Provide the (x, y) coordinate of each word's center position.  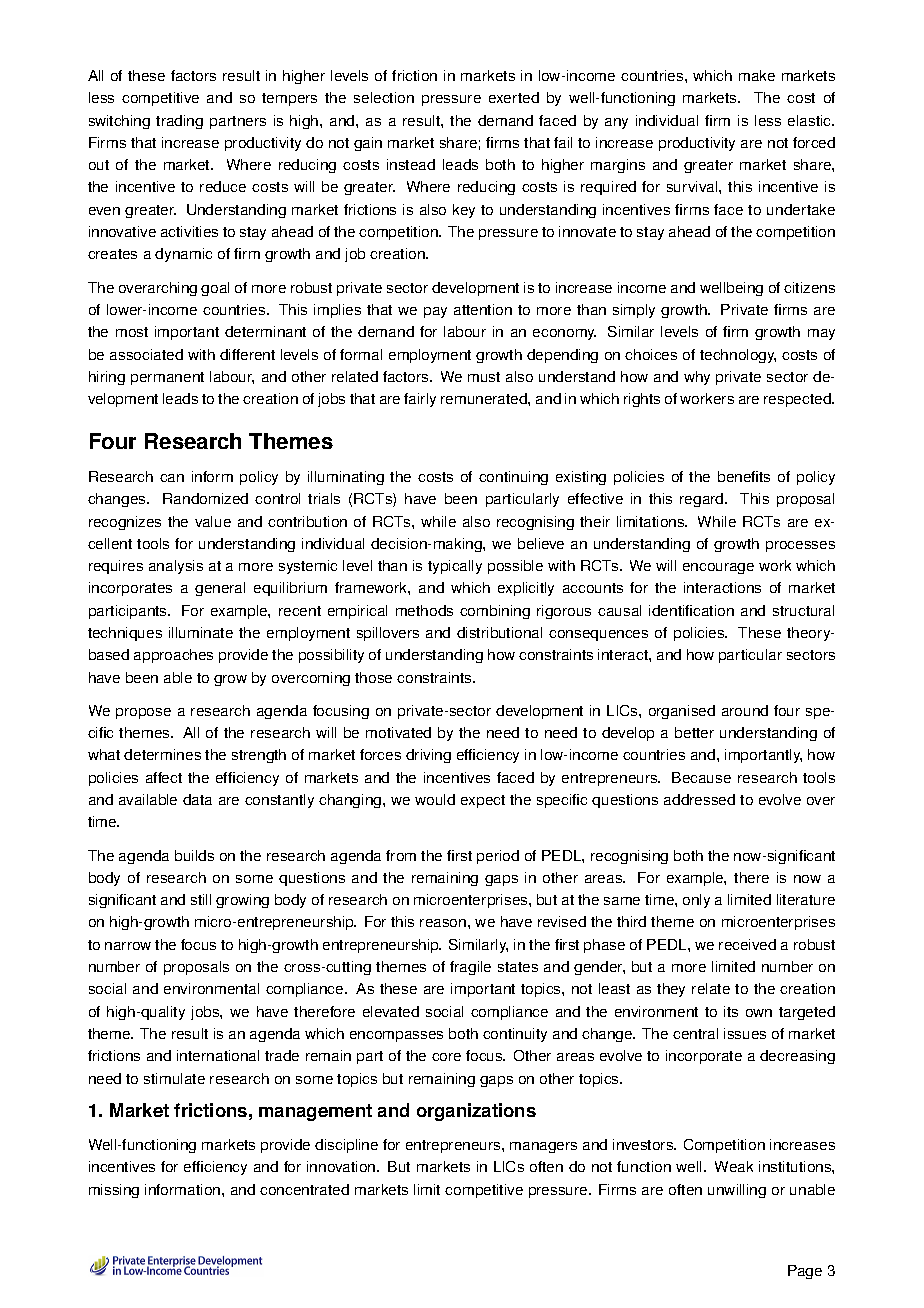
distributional (499, 632)
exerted (514, 97)
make (757, 75)
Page (805, 1272)
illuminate (201, 632)
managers (543, 1147)
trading (179, 122)
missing (114, 1191)
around (745, 710)
